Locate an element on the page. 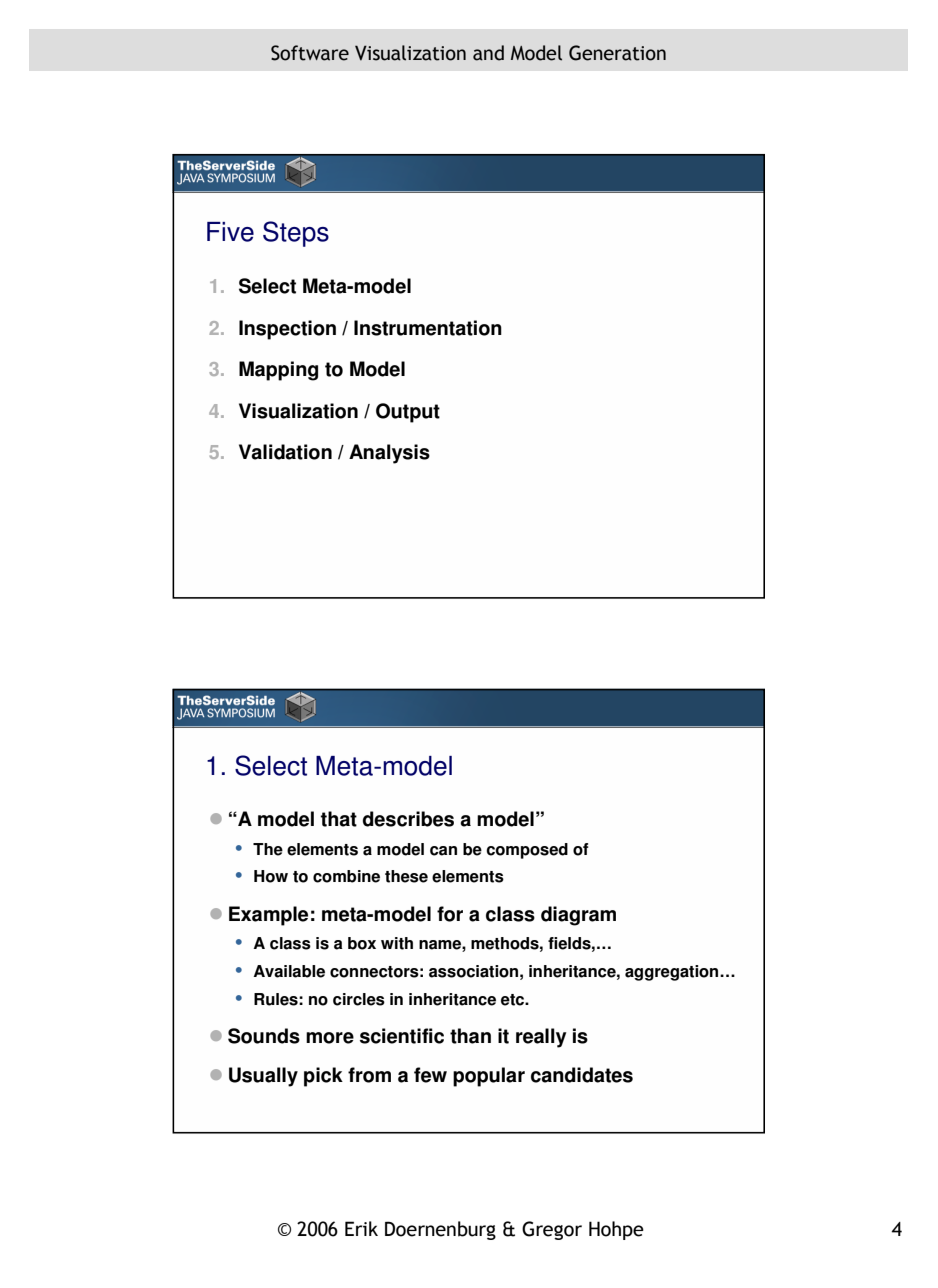  composed is located at coordinates (527, 851).
